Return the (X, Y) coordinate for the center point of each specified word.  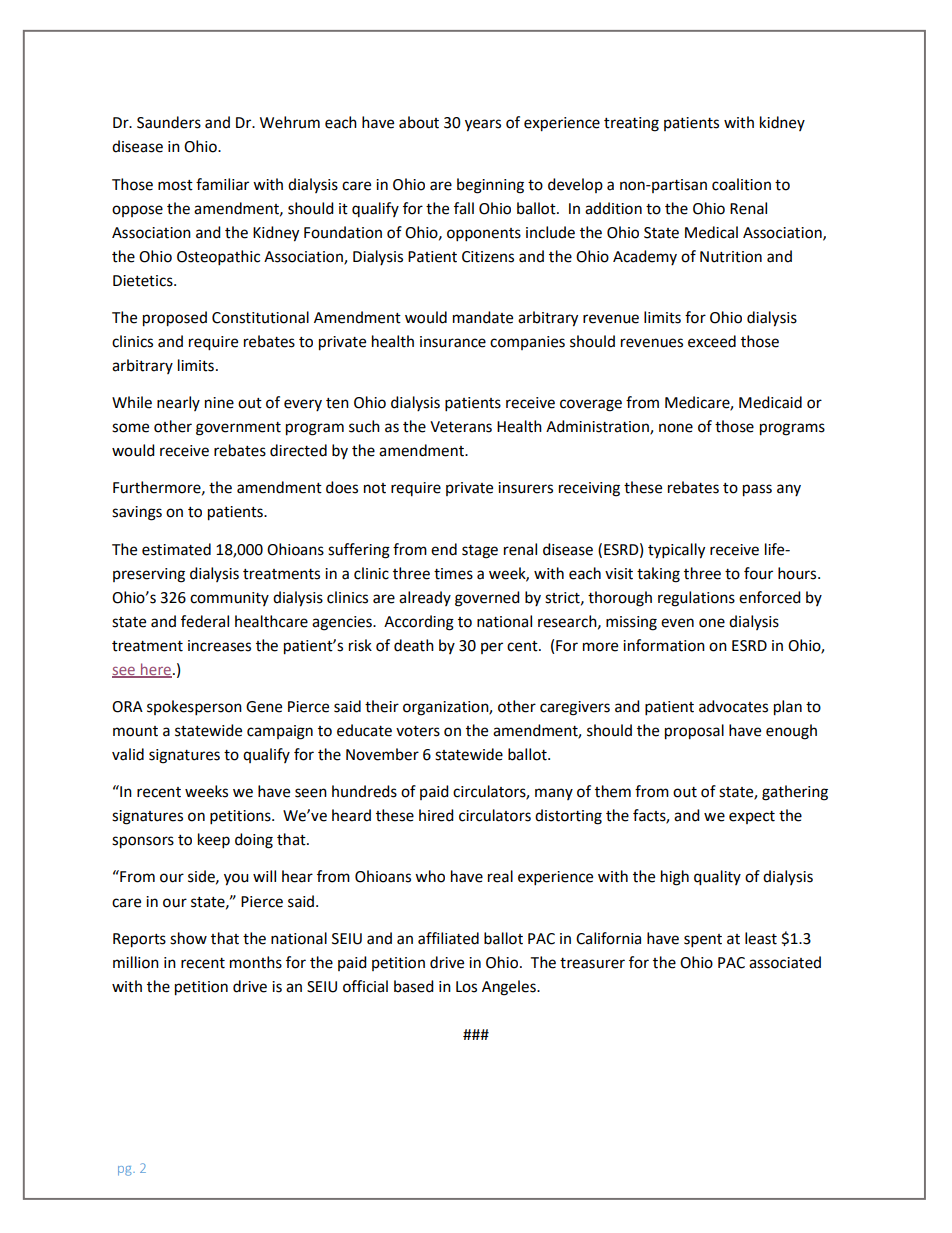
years (483, 125)
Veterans (461, 427)
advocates (733, 706)
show (188, 938)
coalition (741, 184)
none (676, 428)
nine (219, 403)
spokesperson (194, 708)
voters (418, 731)
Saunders (169, 122)
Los (466, 987)
